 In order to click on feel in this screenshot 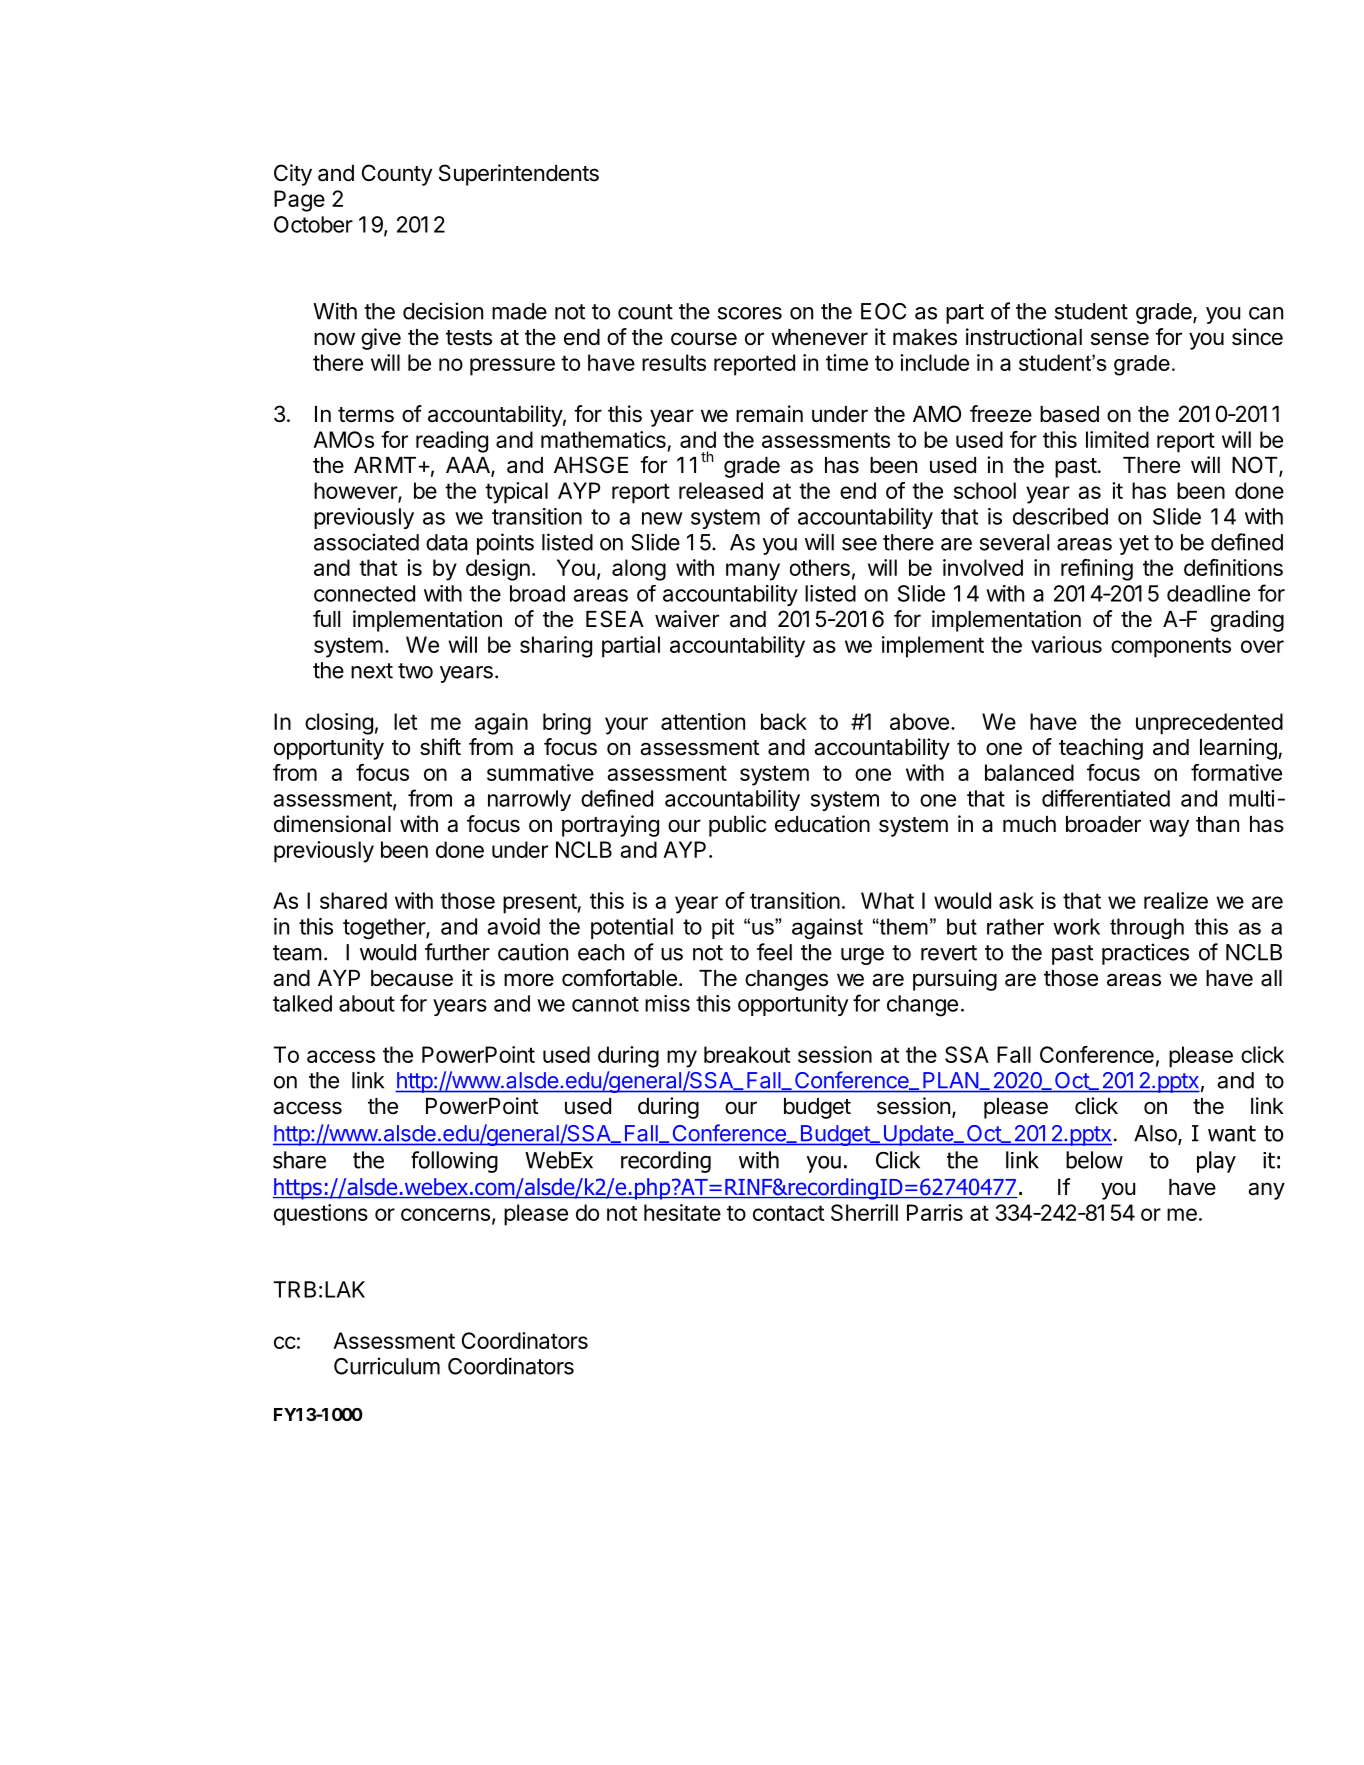, I will do `click(774, 952)`.
